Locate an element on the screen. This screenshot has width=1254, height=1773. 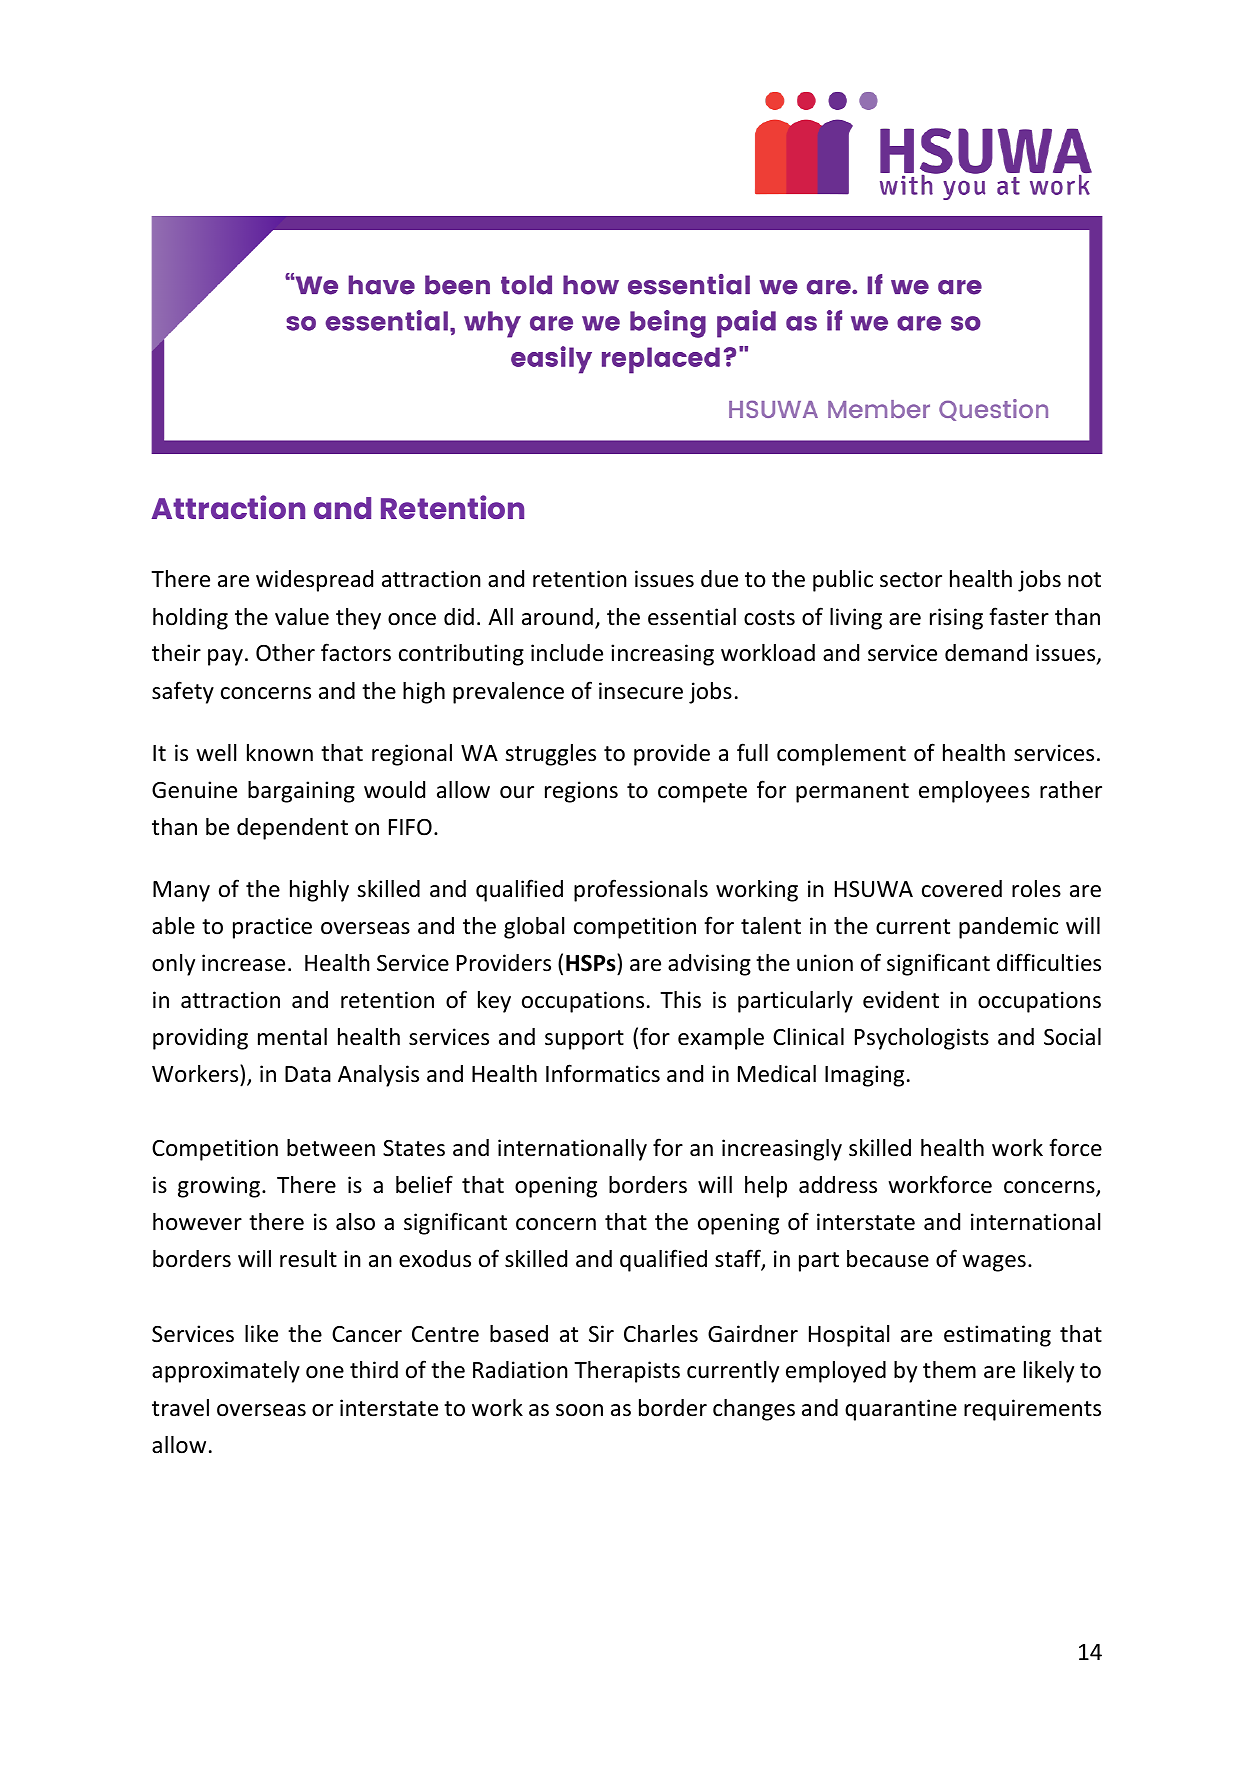
evident is located at coordinates (901, 1000).
